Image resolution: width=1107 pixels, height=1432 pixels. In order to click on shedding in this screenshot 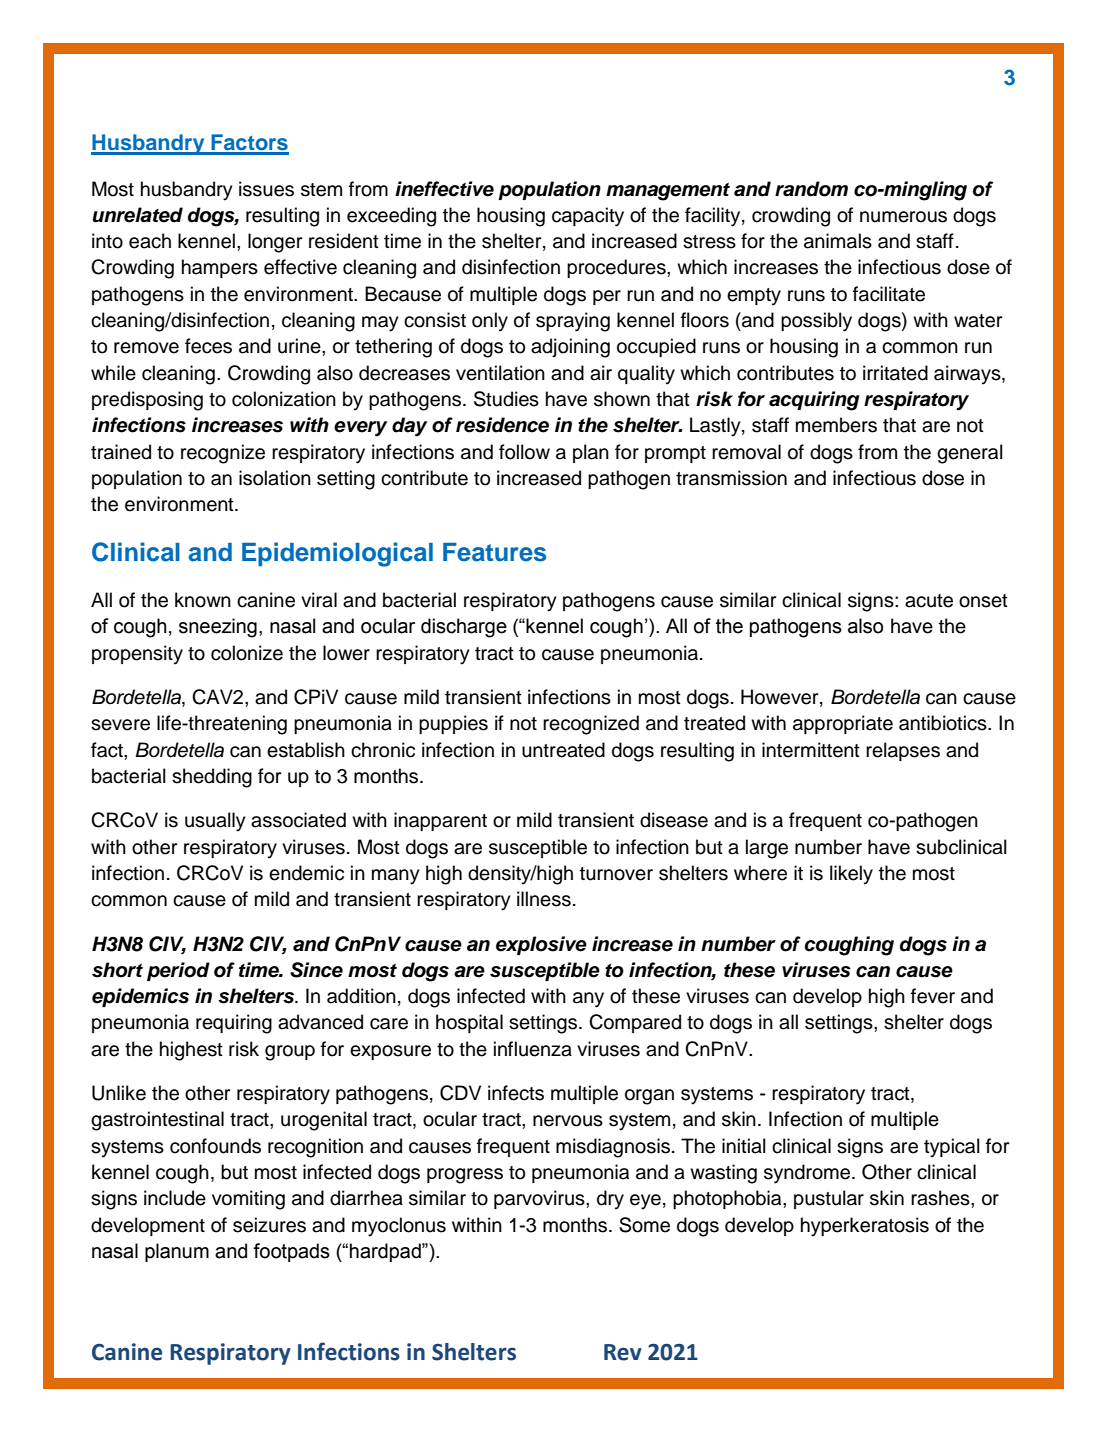, I will do `click(212, 778)`.
